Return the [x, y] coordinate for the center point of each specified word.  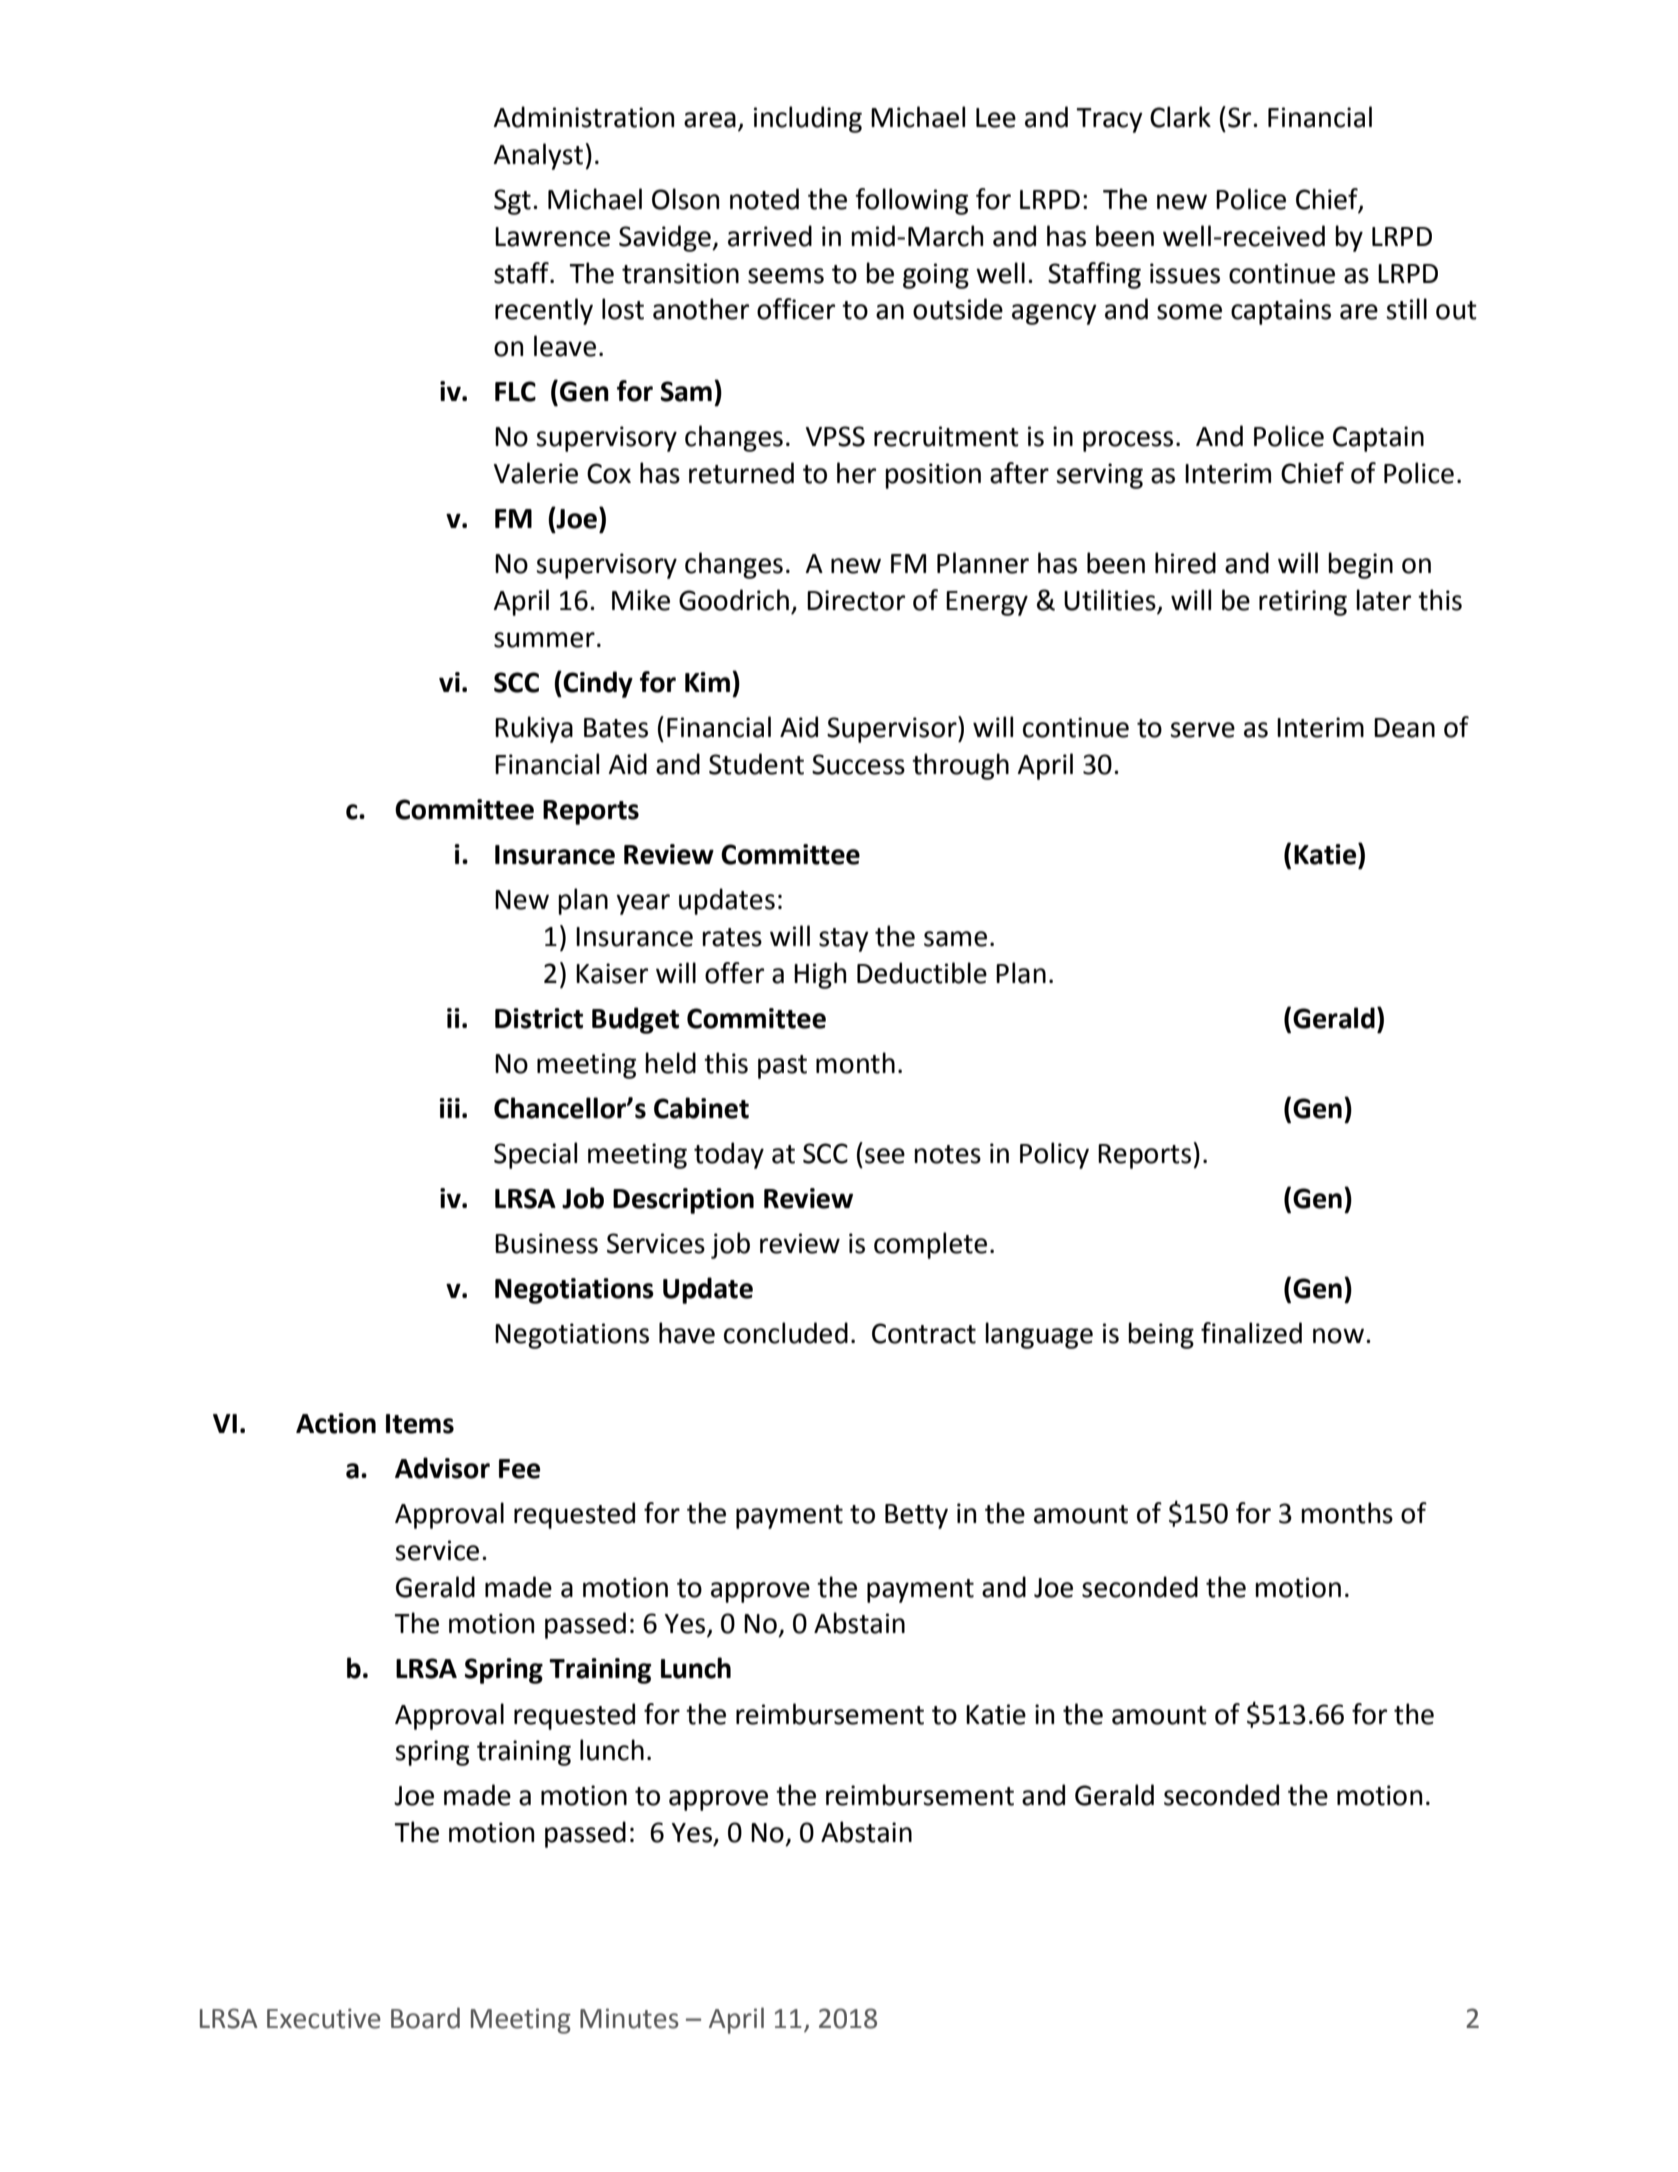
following [911, 201]
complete [930, 1245]
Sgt [512, 202]
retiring [1303, 603]
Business [546, 1243]
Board [425, 2018]
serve [1202, 730]
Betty [916, 1516]
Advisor [442, 1468]
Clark [1180, 117]
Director [856, 600]
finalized [1251, 1333]
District [539, 1018]
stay [844, 940]
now [1338, 1336]
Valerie [536, 473]
